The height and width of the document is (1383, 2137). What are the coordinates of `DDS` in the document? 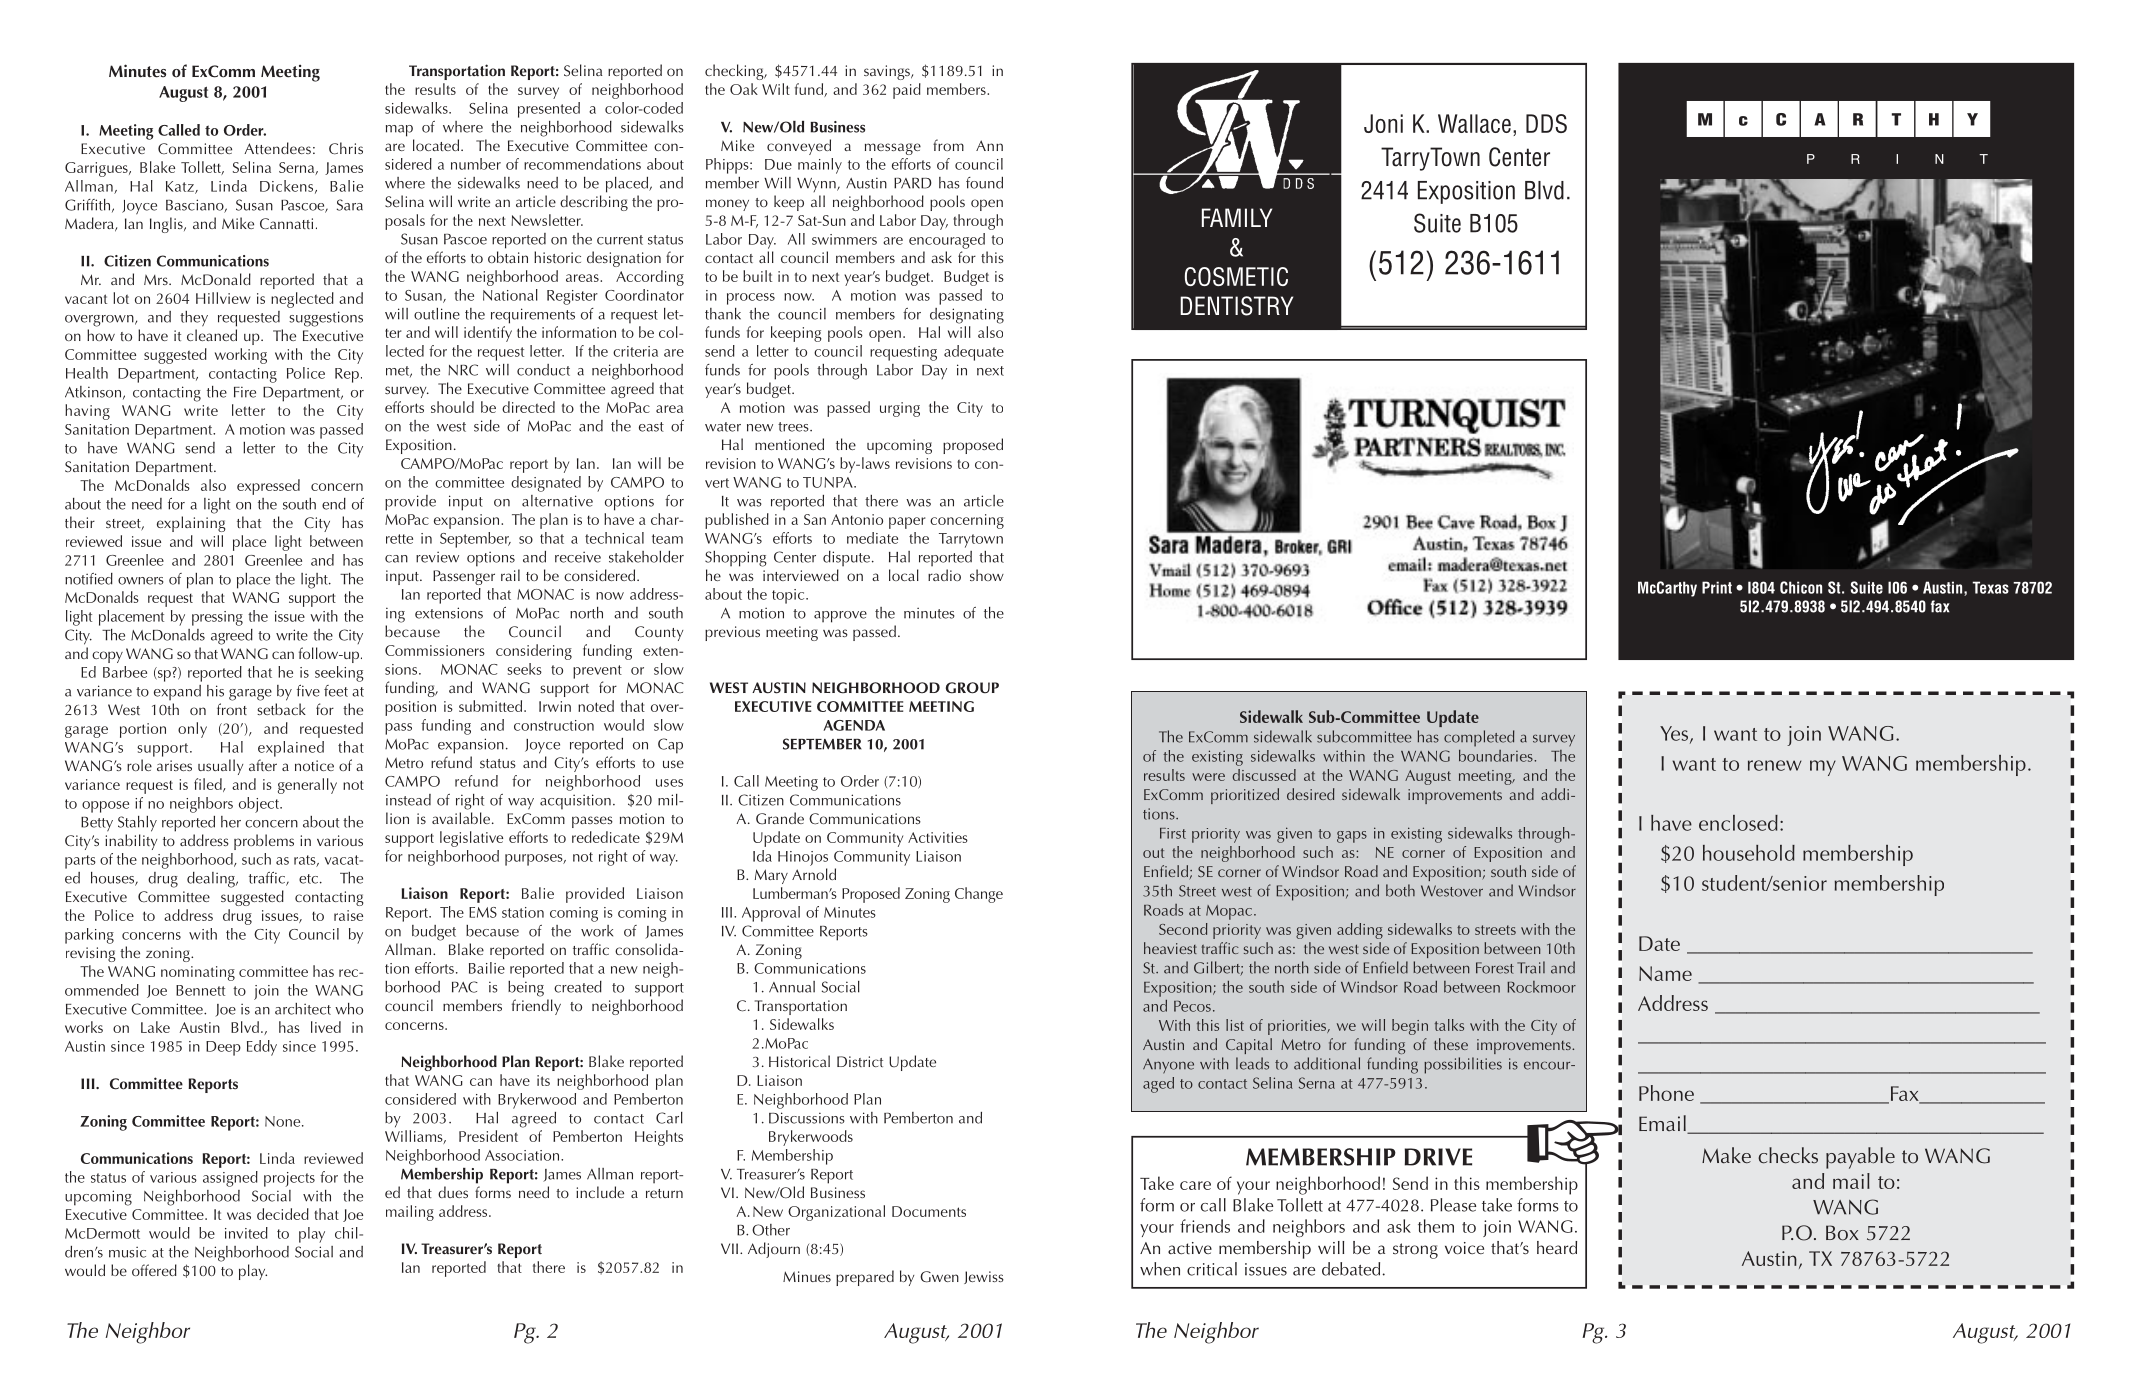 It's located at (1546, 123).
